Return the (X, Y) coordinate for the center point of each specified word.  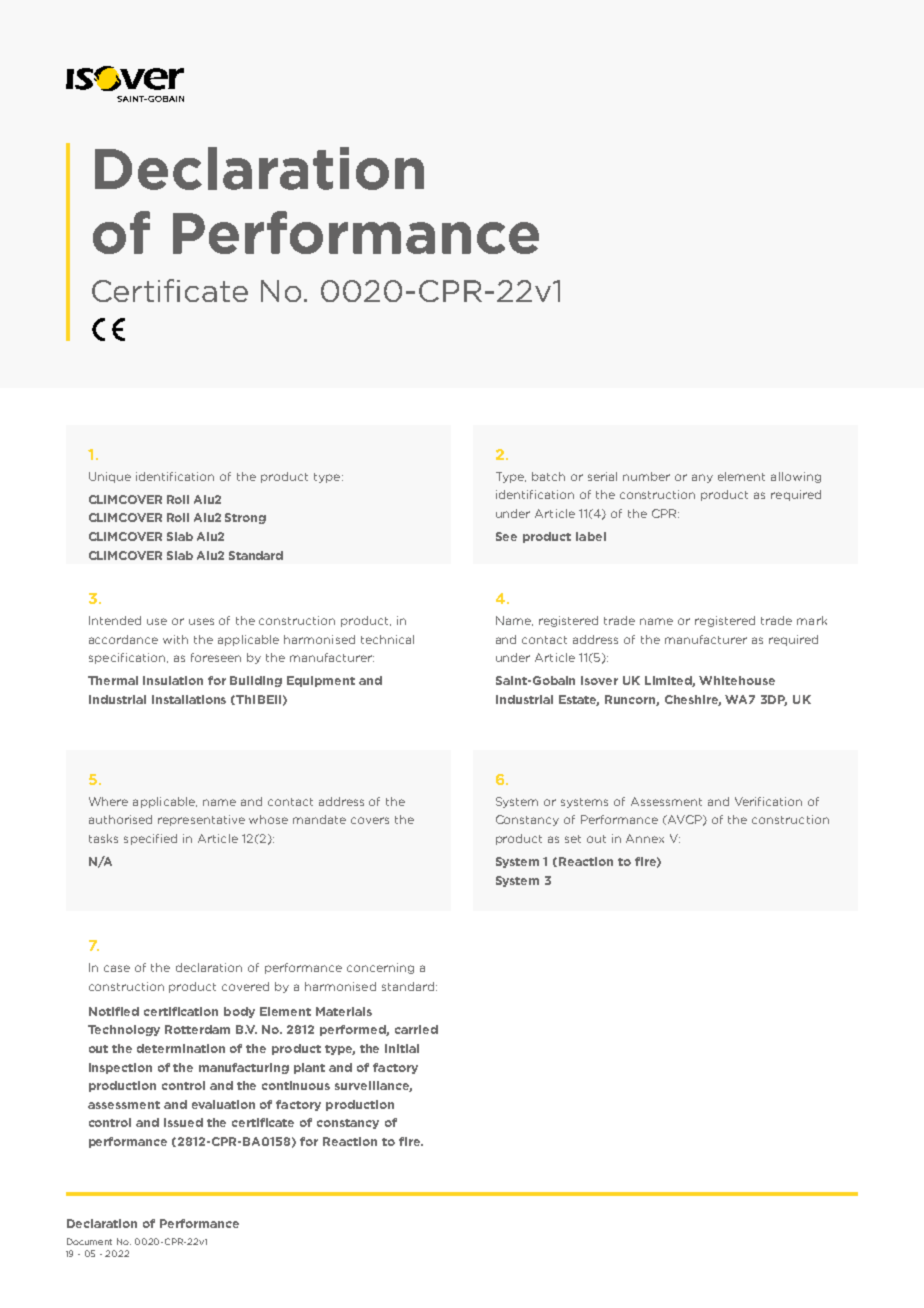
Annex (645, 838)
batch (548, 476)
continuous (296, 1085)
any (702, 478)
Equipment (321, 681)
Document (89, 1241)
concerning (380, 968)
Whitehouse (737, 680)
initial (402, 1048)
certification (181, 1011)
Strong (245, 518)
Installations (189, 699)
